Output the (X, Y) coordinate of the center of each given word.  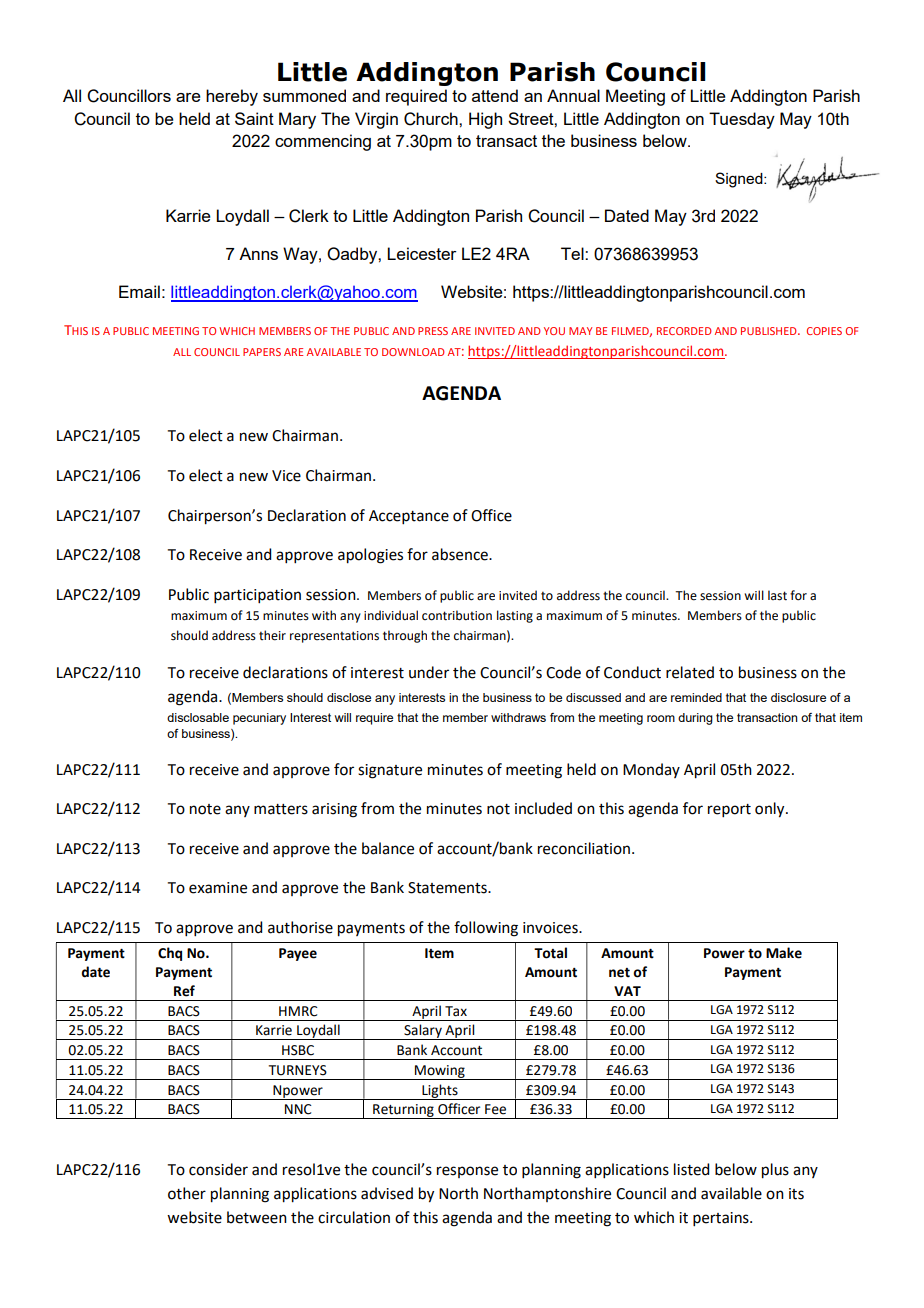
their (272, 635)
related (690, 672)
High (485, 120)
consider (218, 1169)
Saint (254, 118)
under (429, 672)
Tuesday (742, 120)
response (467, 1172)
